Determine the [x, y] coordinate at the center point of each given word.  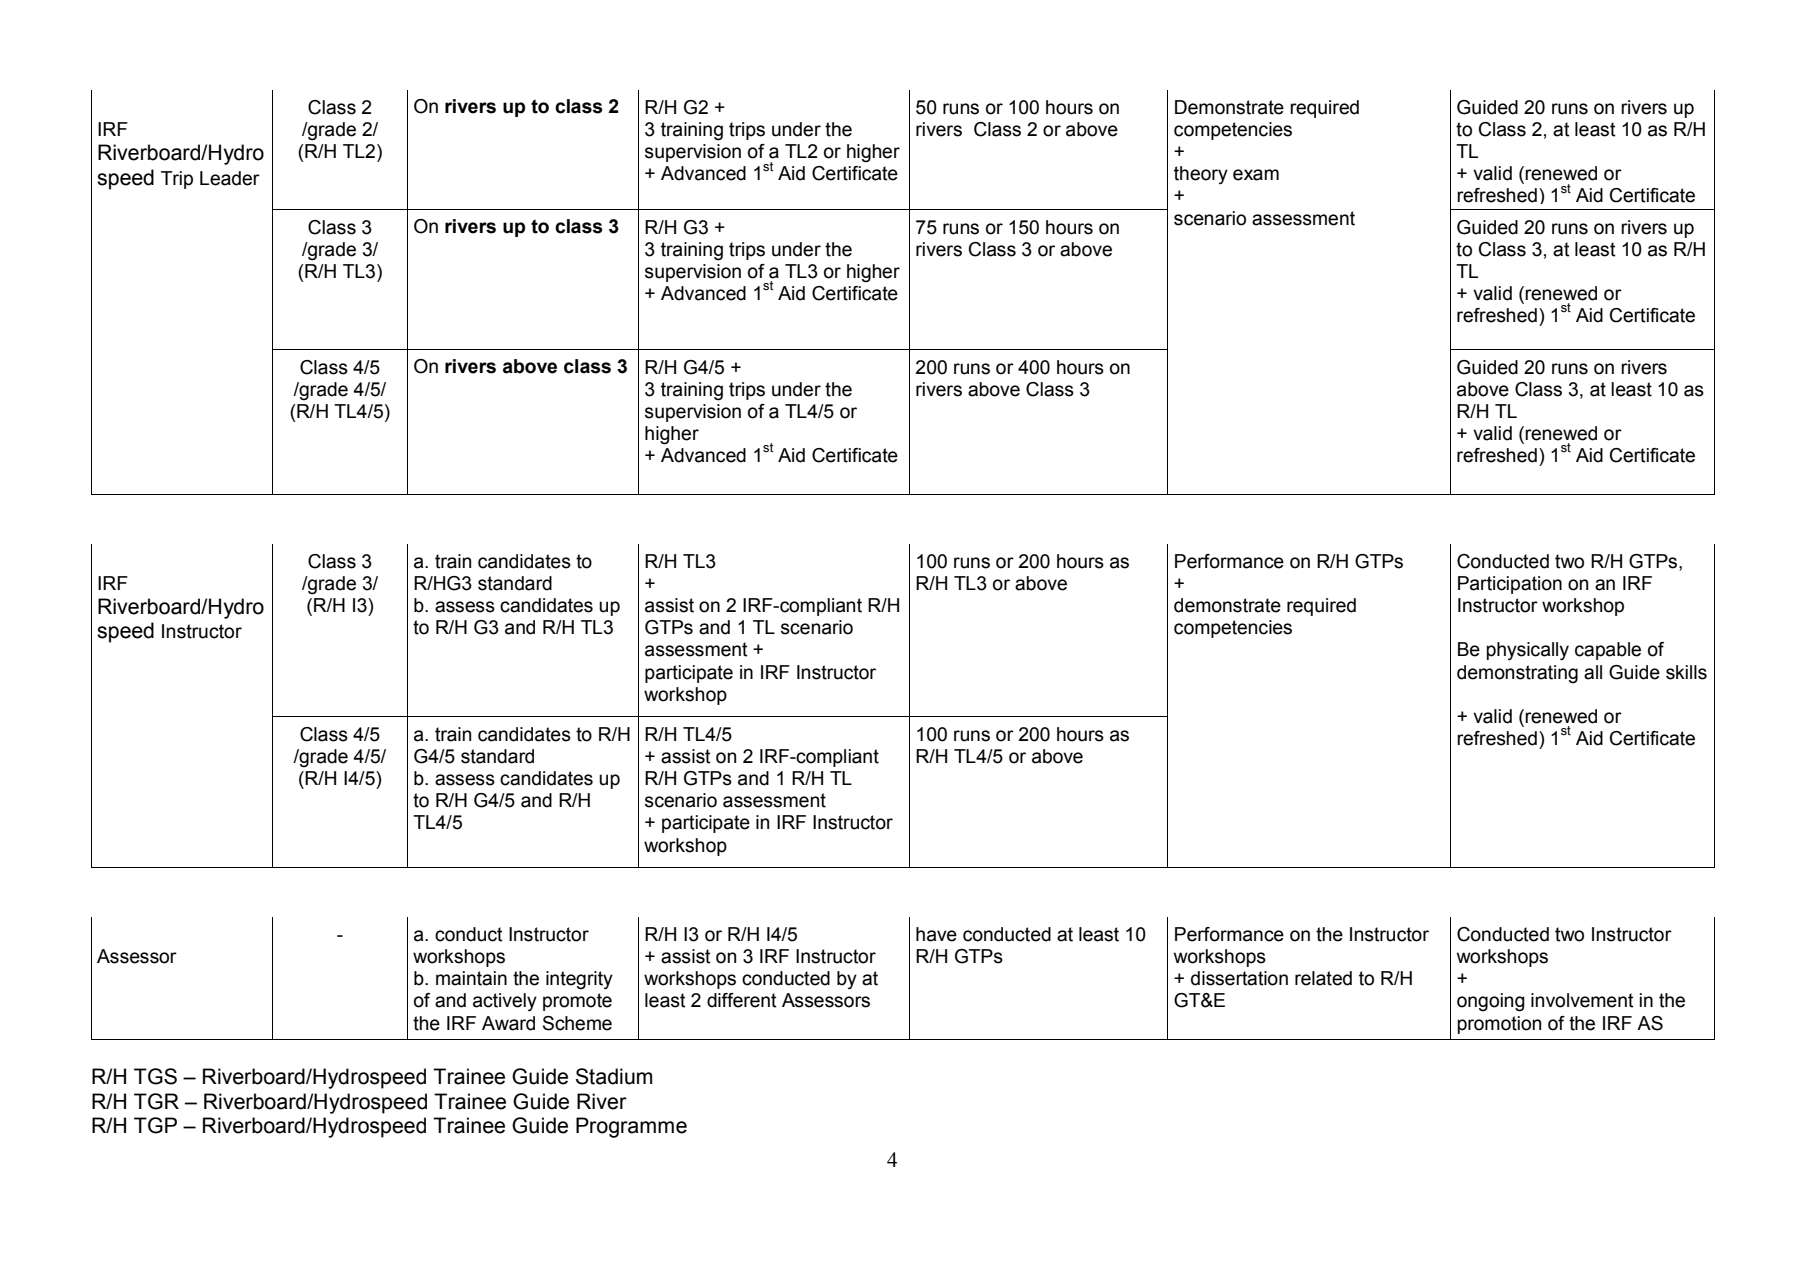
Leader [230, 178]
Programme [631, 1127]
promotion [1499, 1025]
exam [1256, 175]
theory [1201, 175]
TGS [155, 1076]
